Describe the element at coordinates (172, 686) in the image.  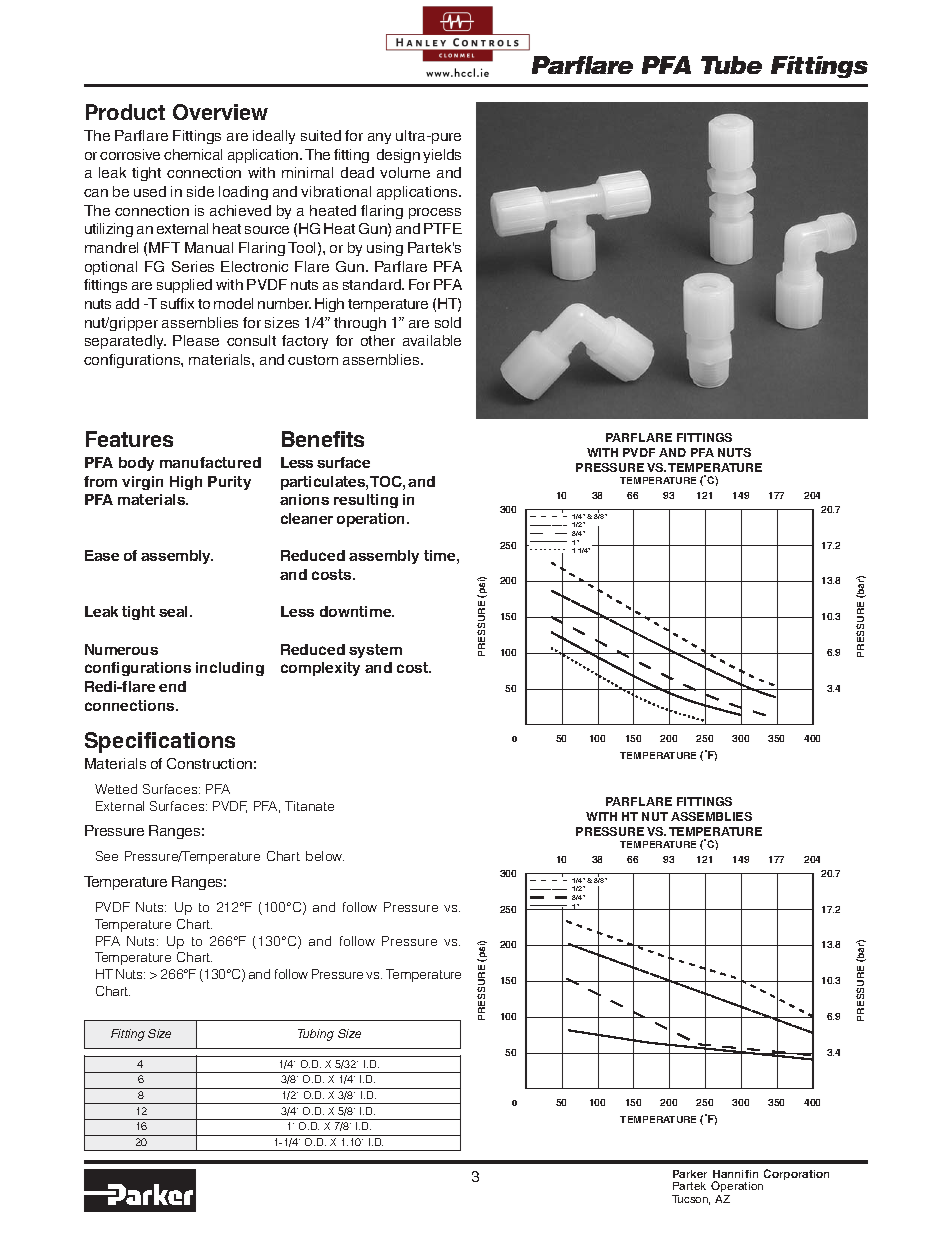
I see `end` at that location.
